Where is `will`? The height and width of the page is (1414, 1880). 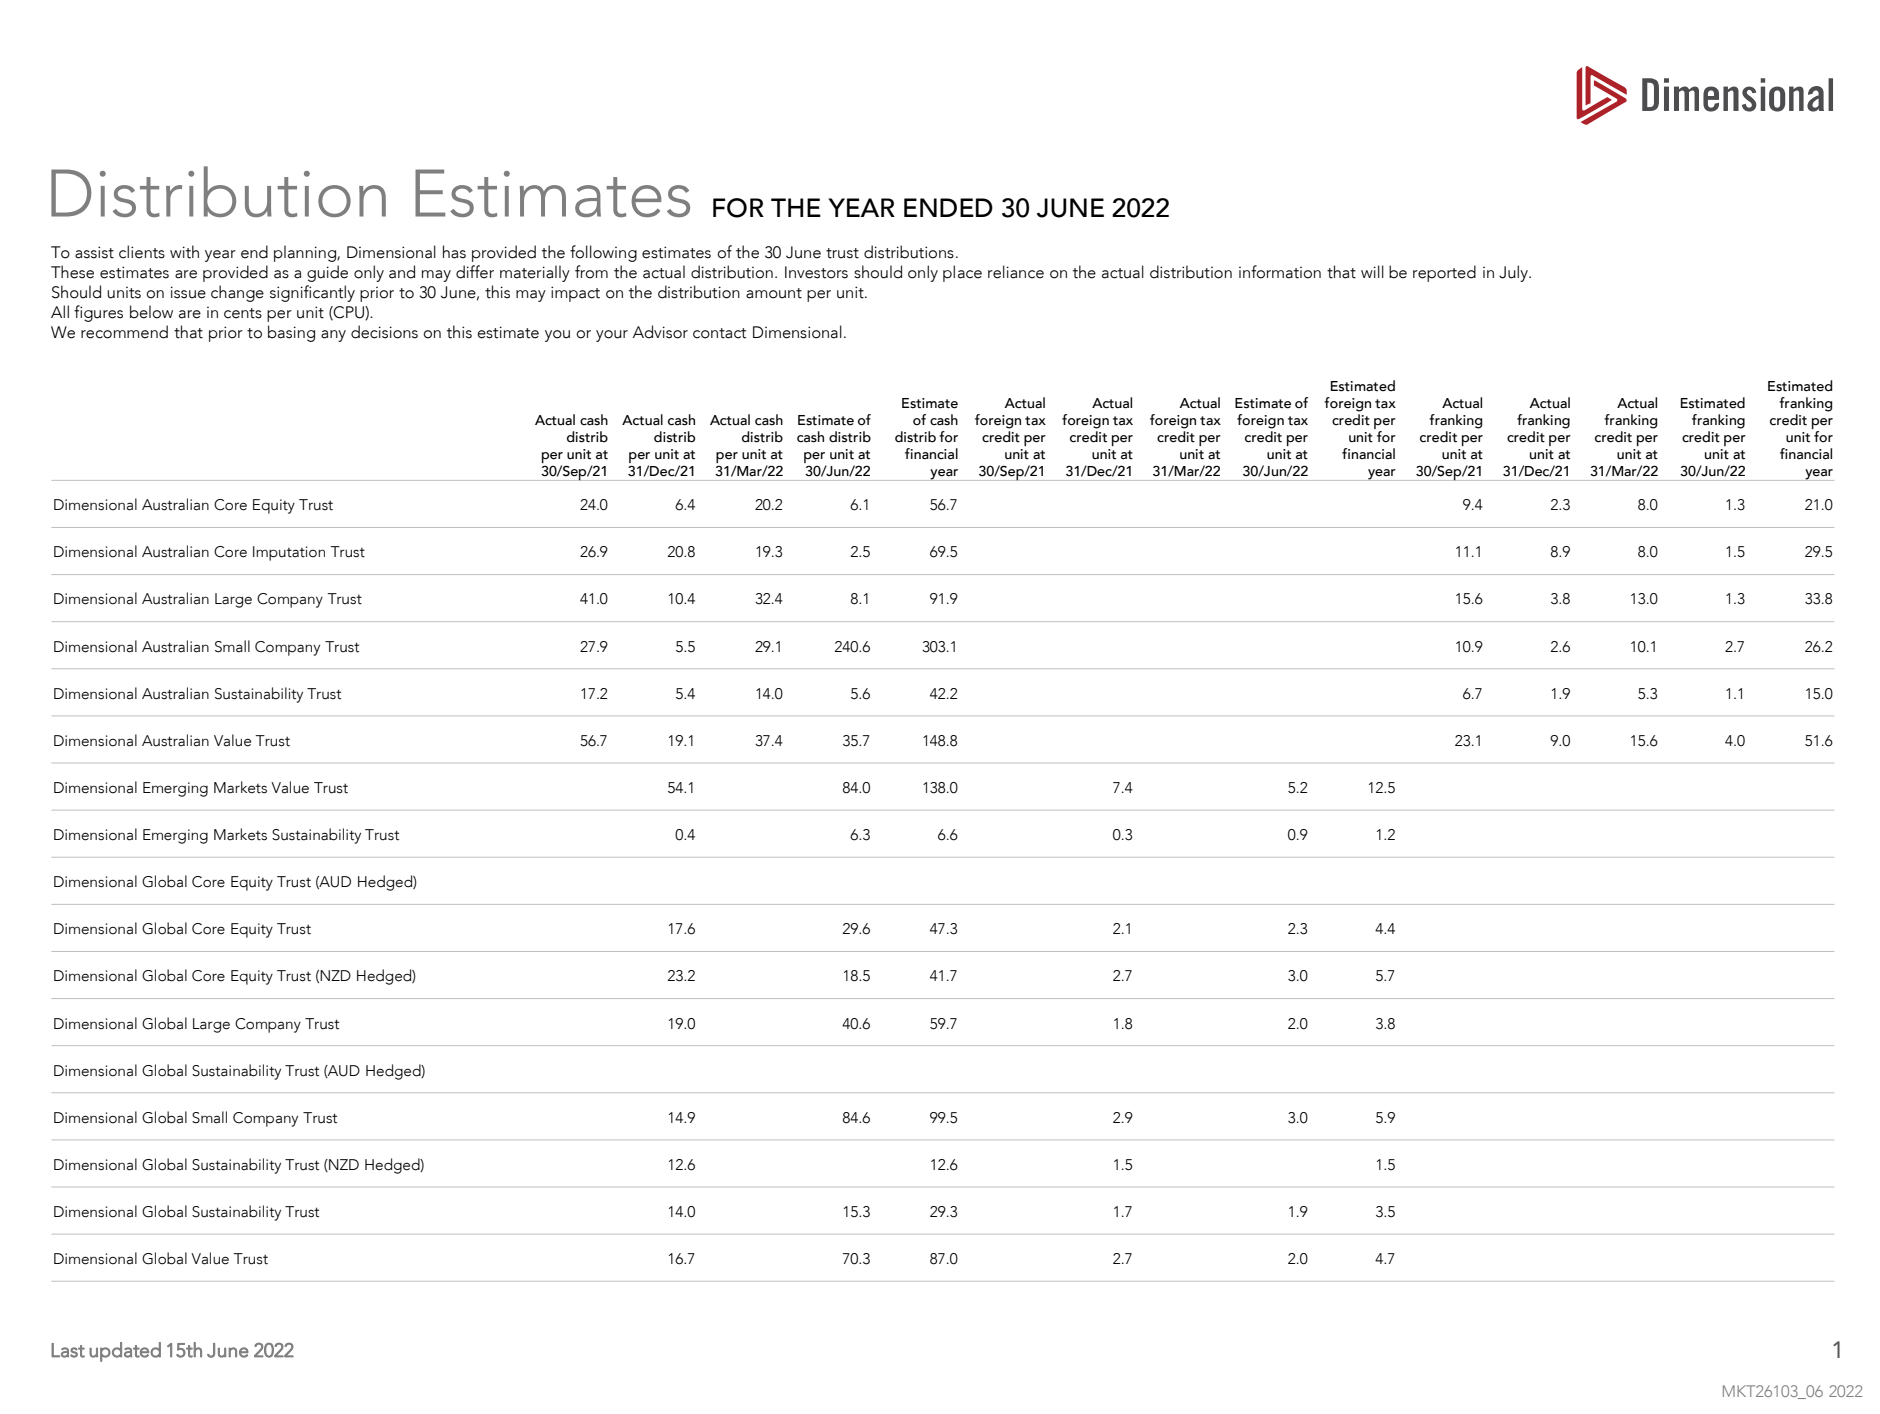
will is located at coordinates (1372, 271).
